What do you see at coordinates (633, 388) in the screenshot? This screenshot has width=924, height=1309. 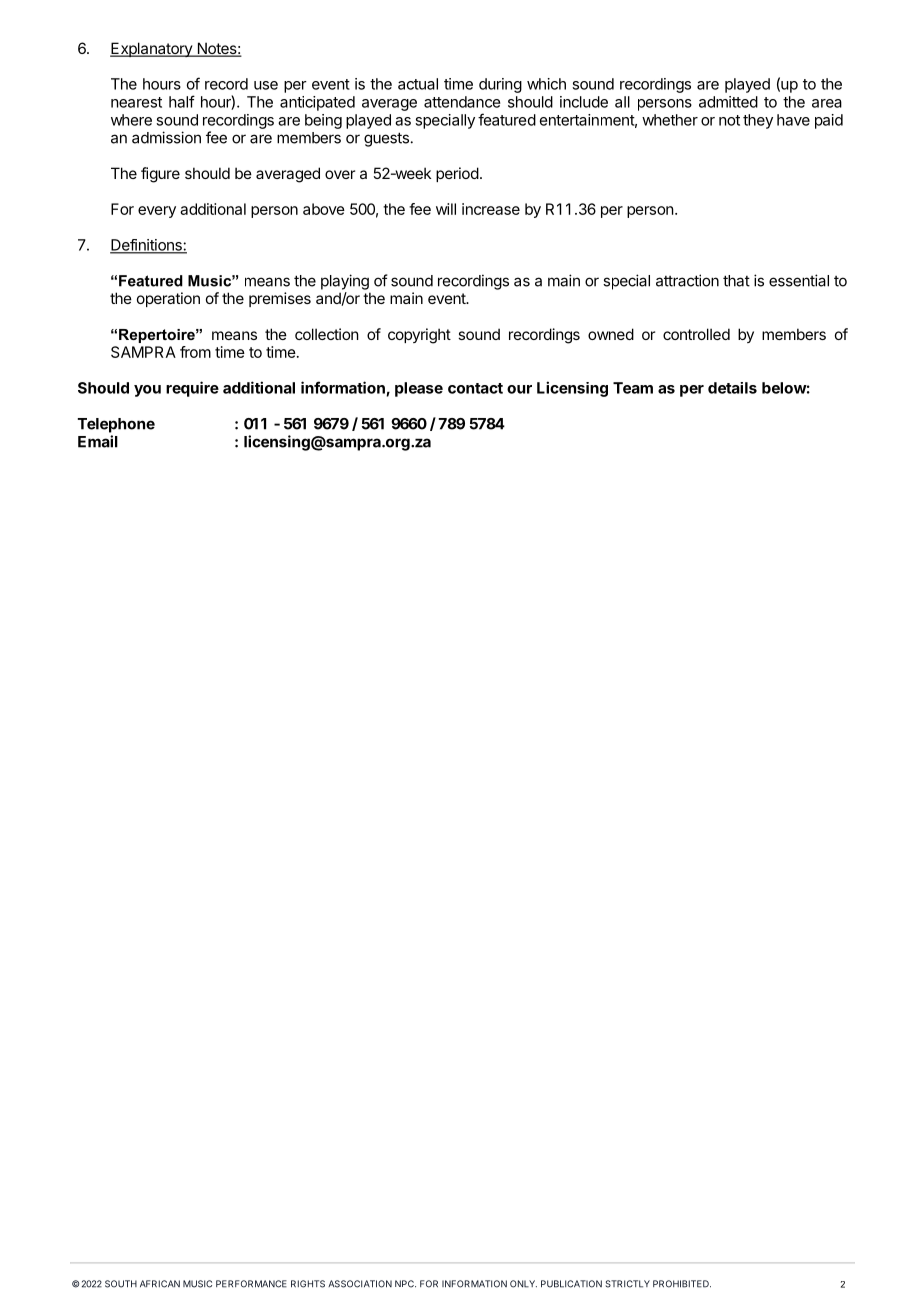 I see `Team` at bounding box center [633, 388].
